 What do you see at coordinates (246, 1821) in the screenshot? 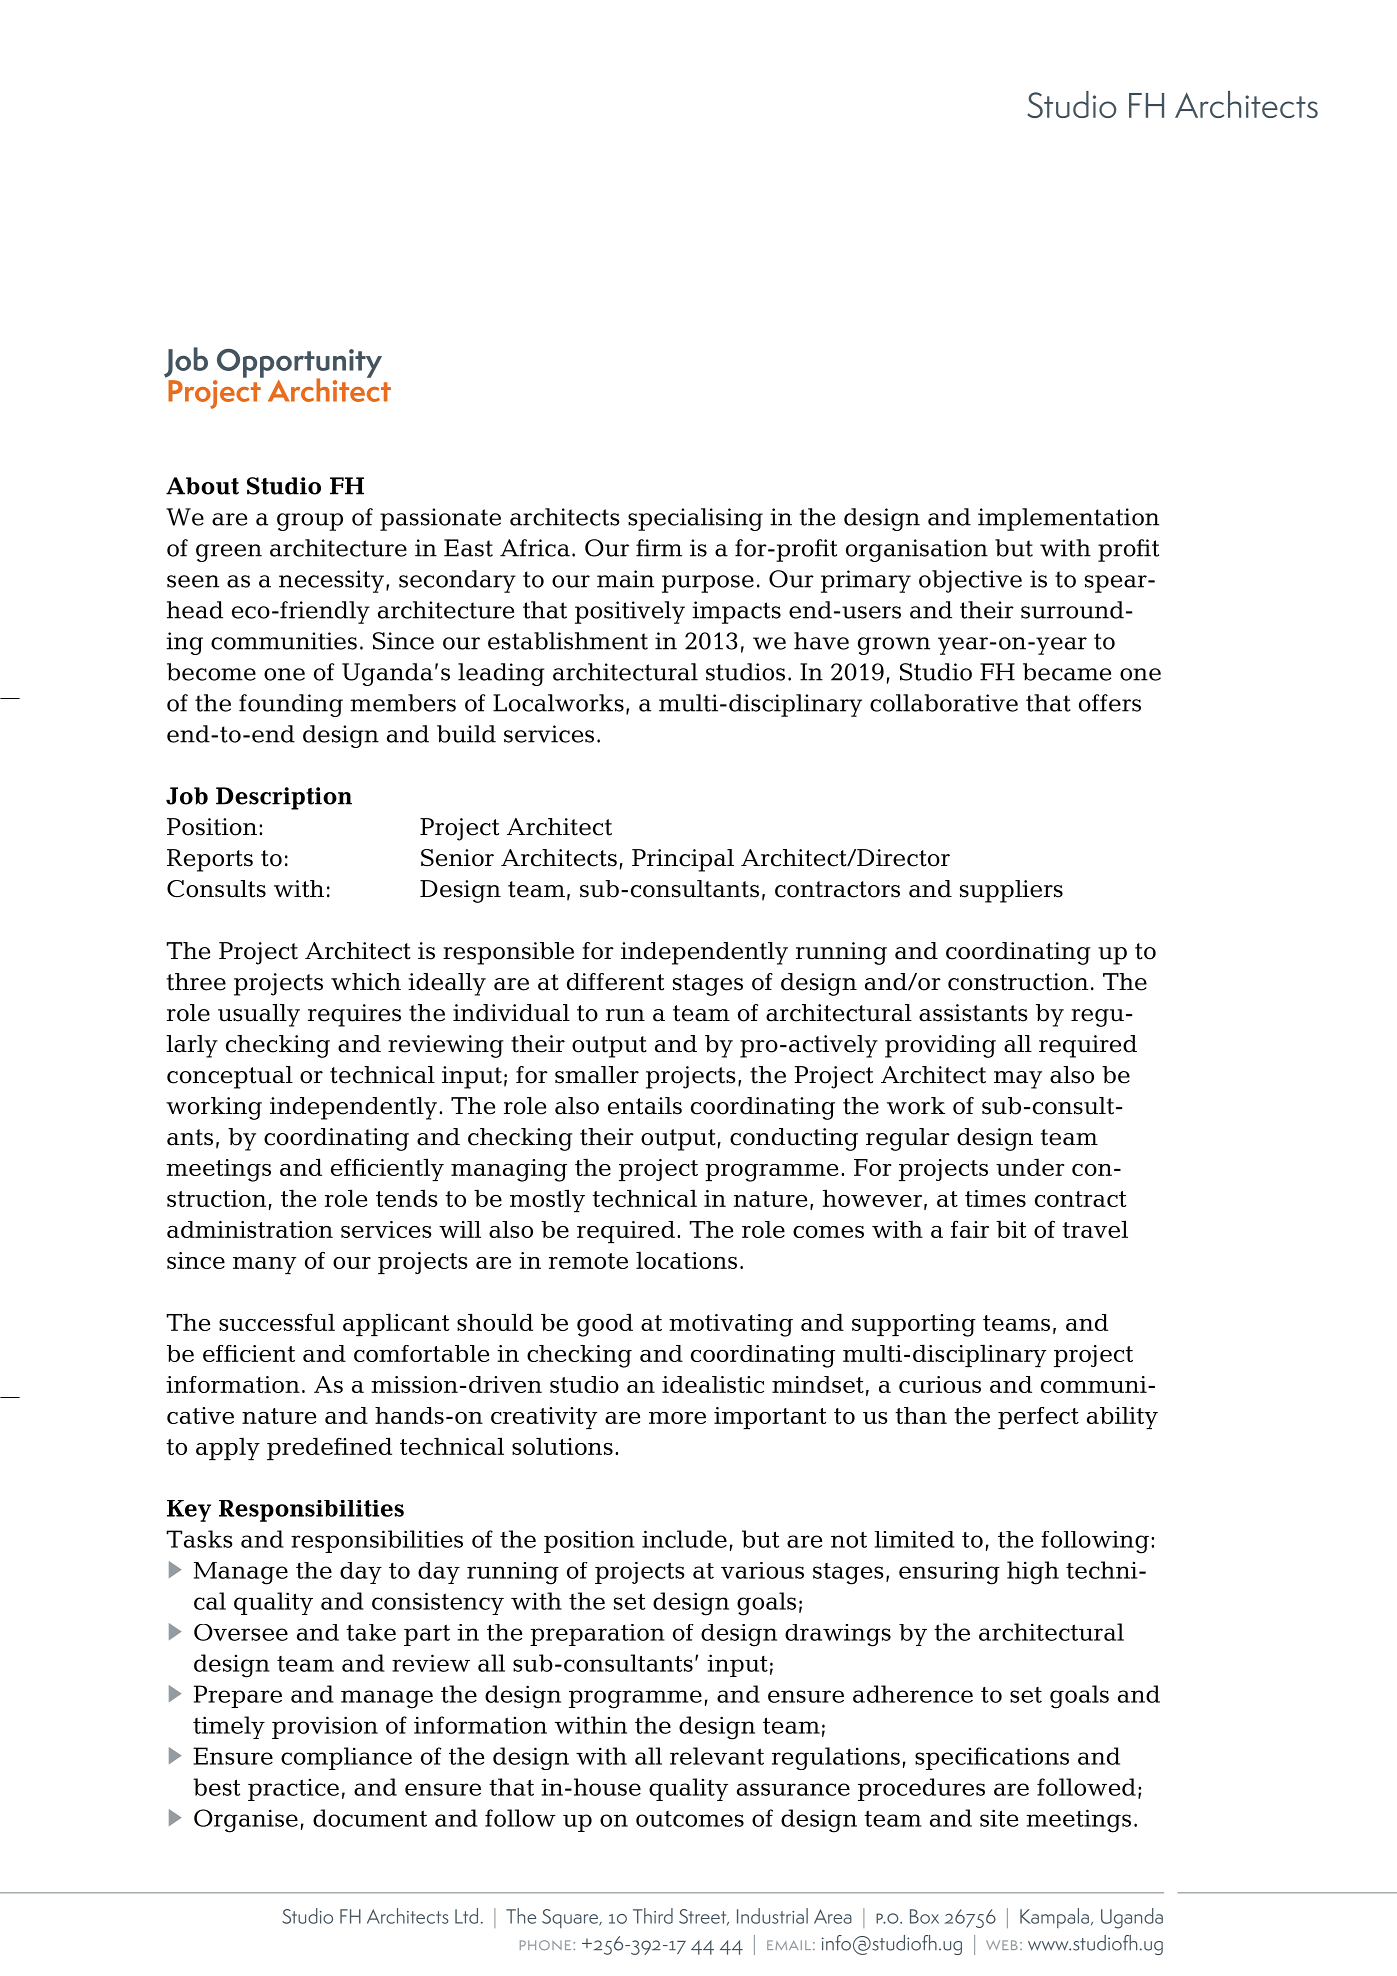
I see `Organise` at bounding box center [246, 1821].
